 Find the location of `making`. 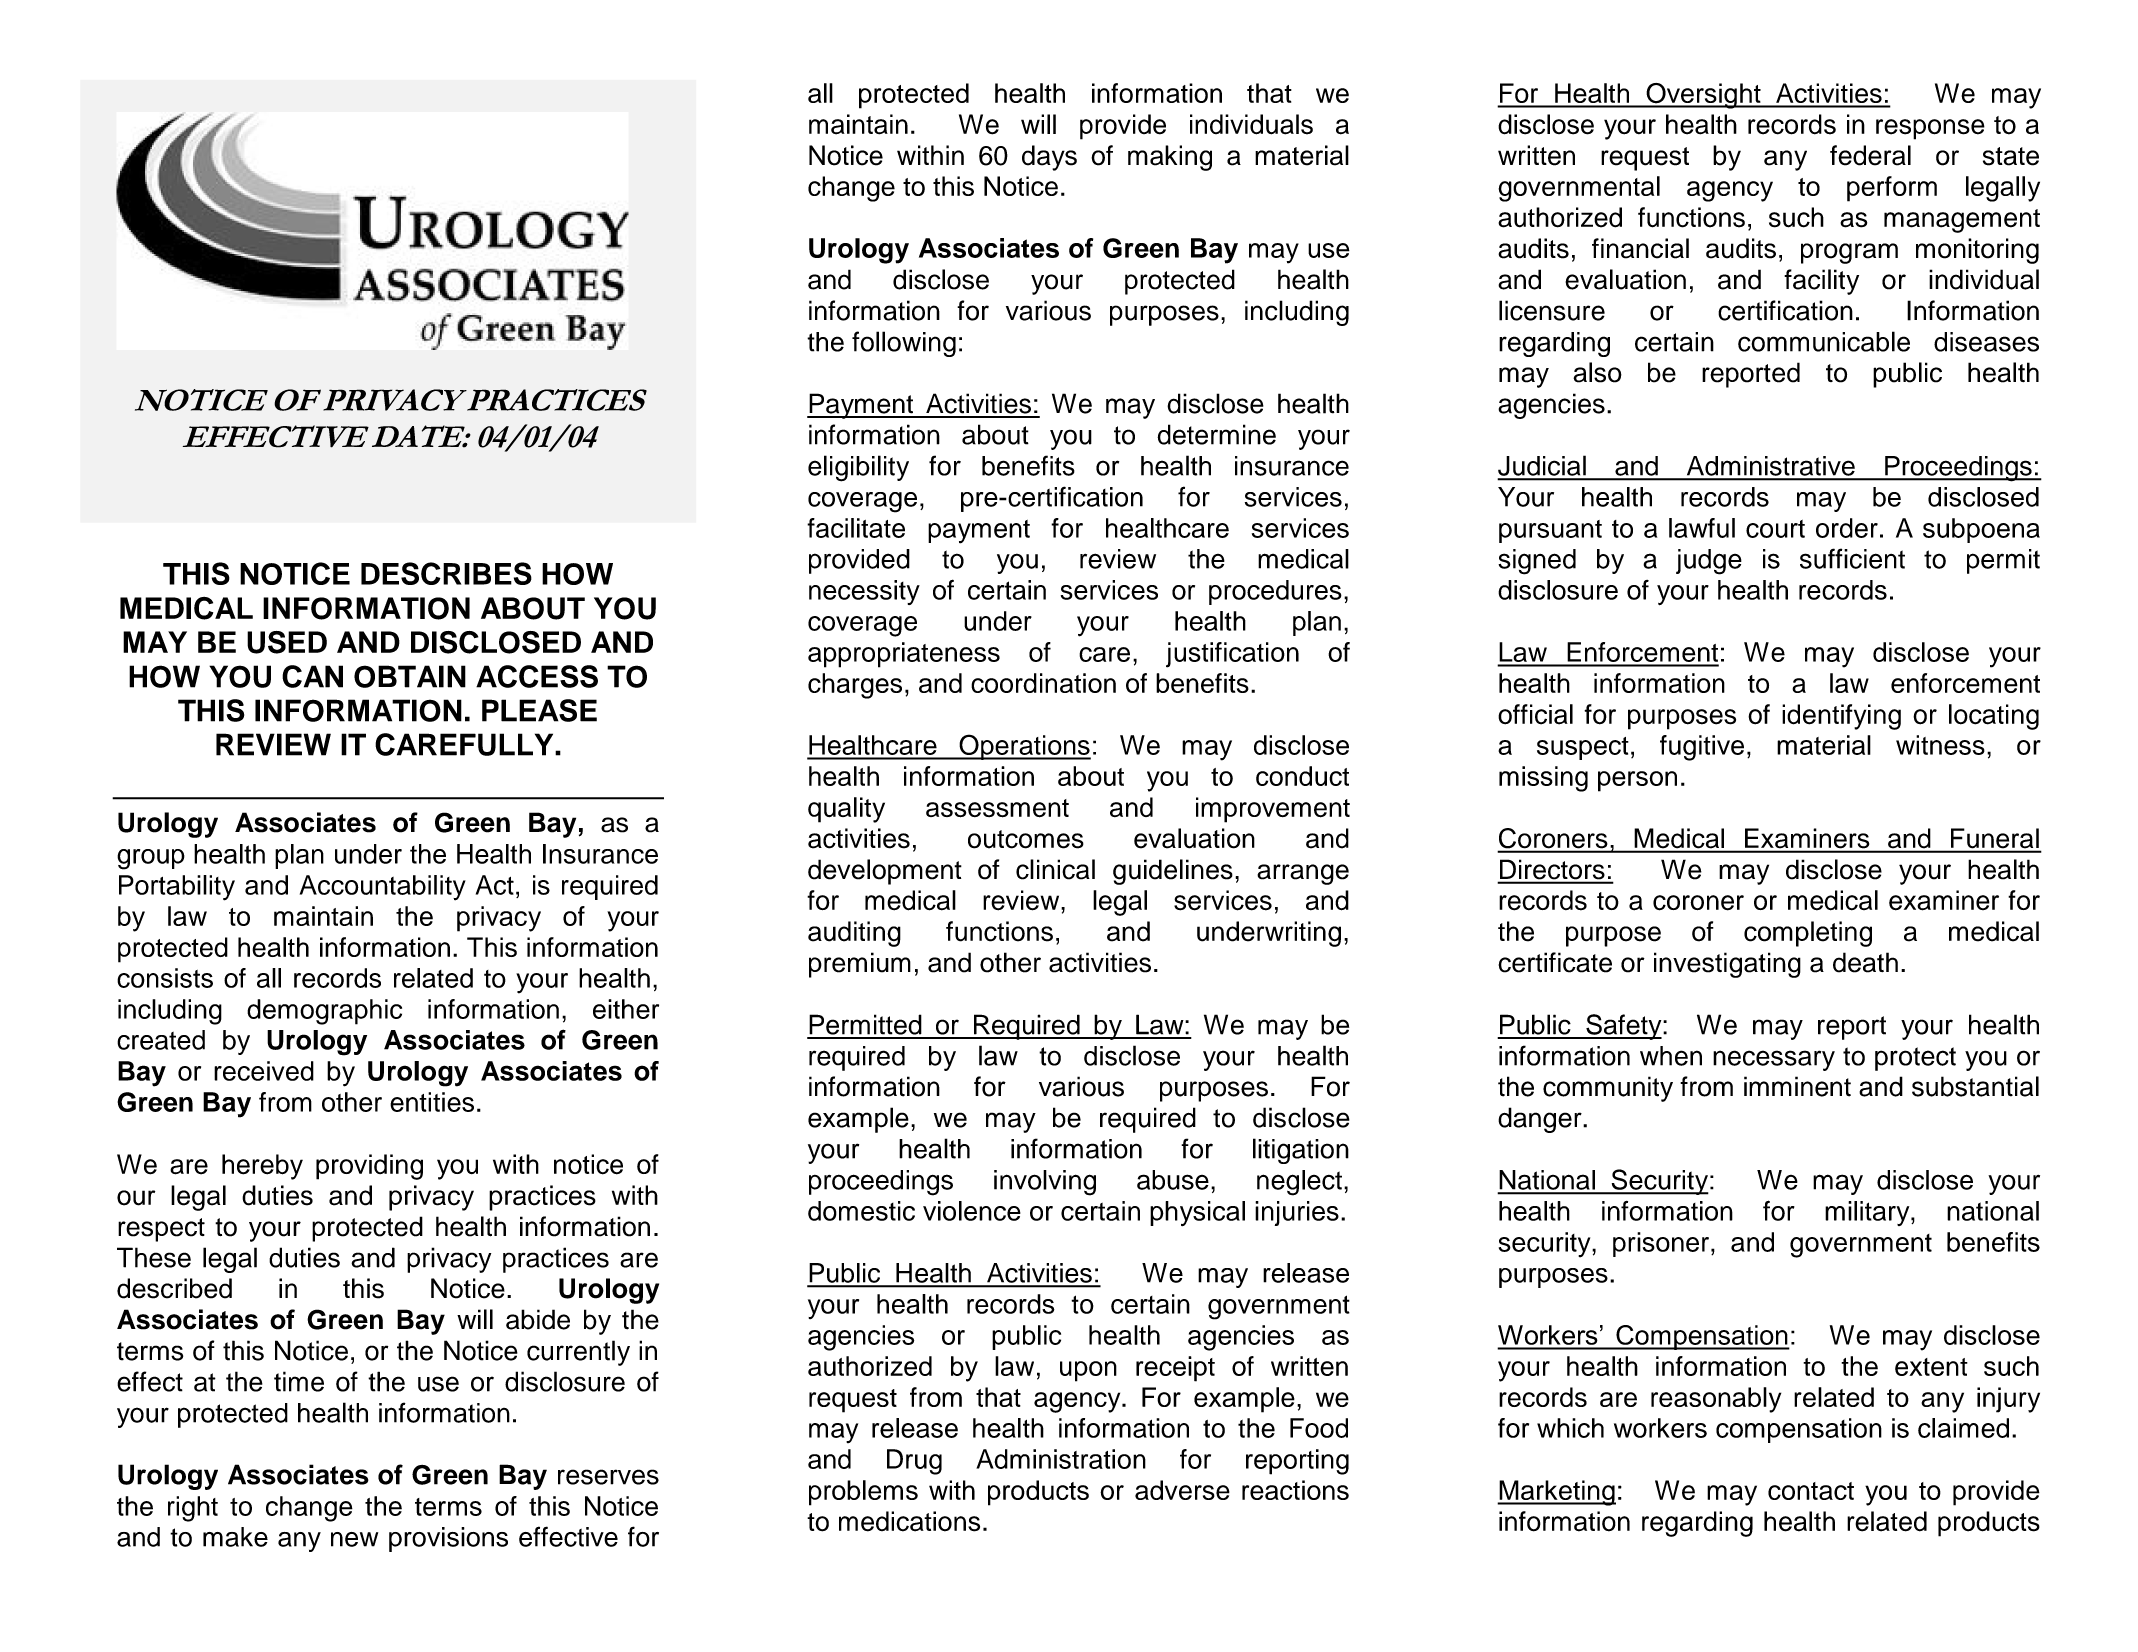

making is located at coordinates (1170, 158).
